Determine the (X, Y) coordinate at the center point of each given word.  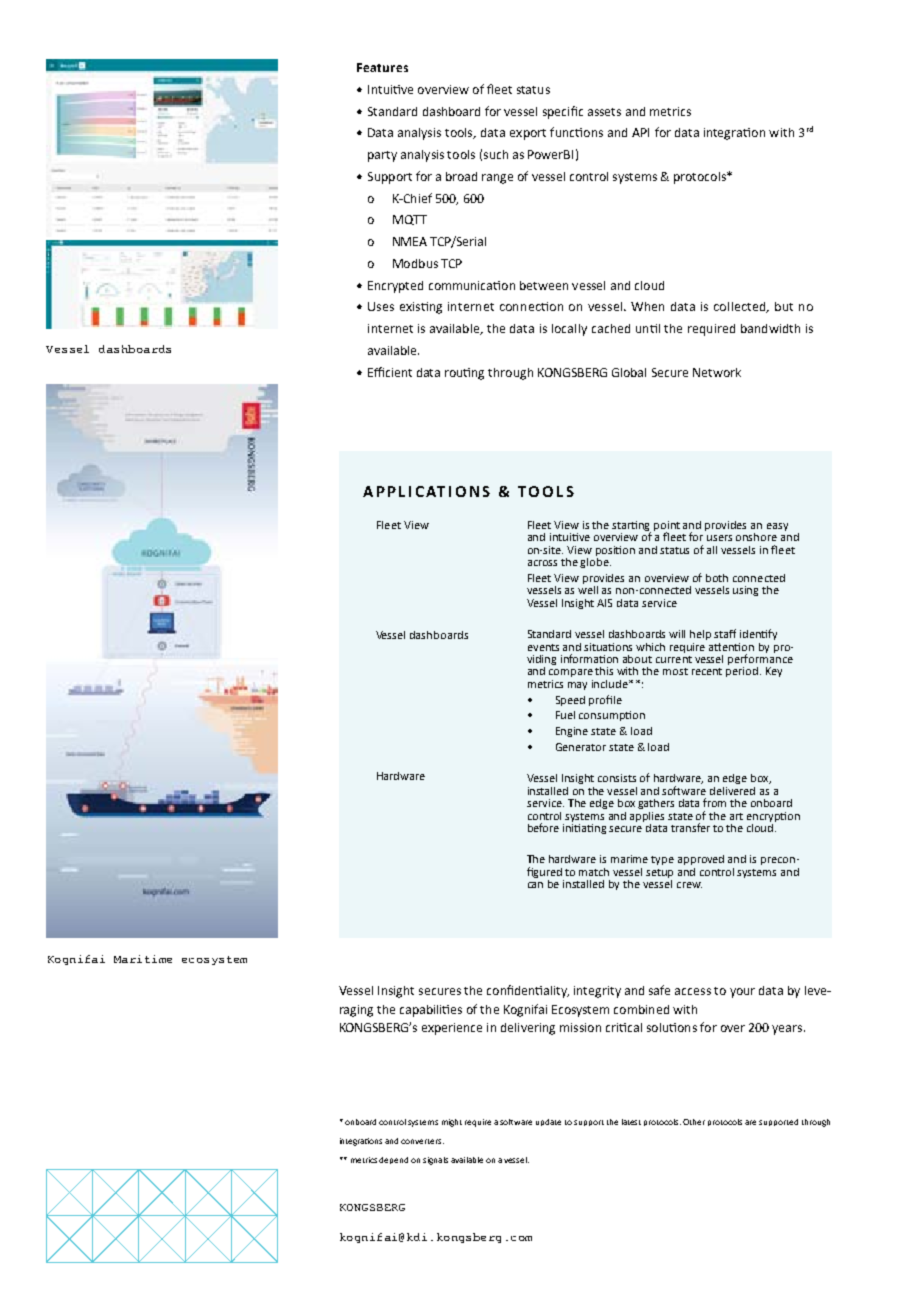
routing (464, 374)
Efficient (390, 372)
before (543, 827)
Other (694, 1122)
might (452, 1123)
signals (435, 1161)
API (640, 132)
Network (717, 372)
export (528, 134)
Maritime (143, 959)
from (714, 802)
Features (382, 67)
